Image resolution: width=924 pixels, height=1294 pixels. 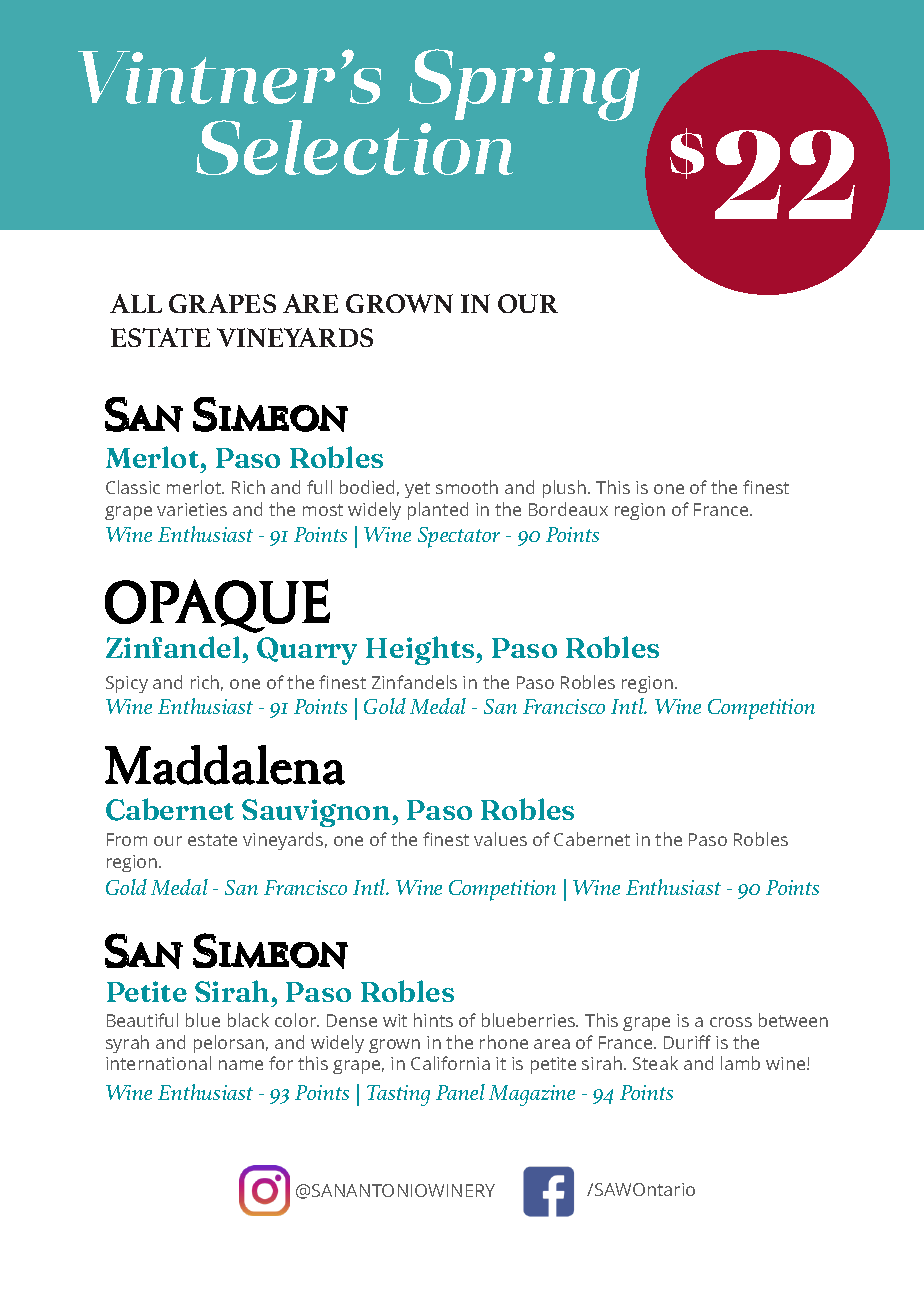 I want to click on cross, so click(x=731, y=1022).
